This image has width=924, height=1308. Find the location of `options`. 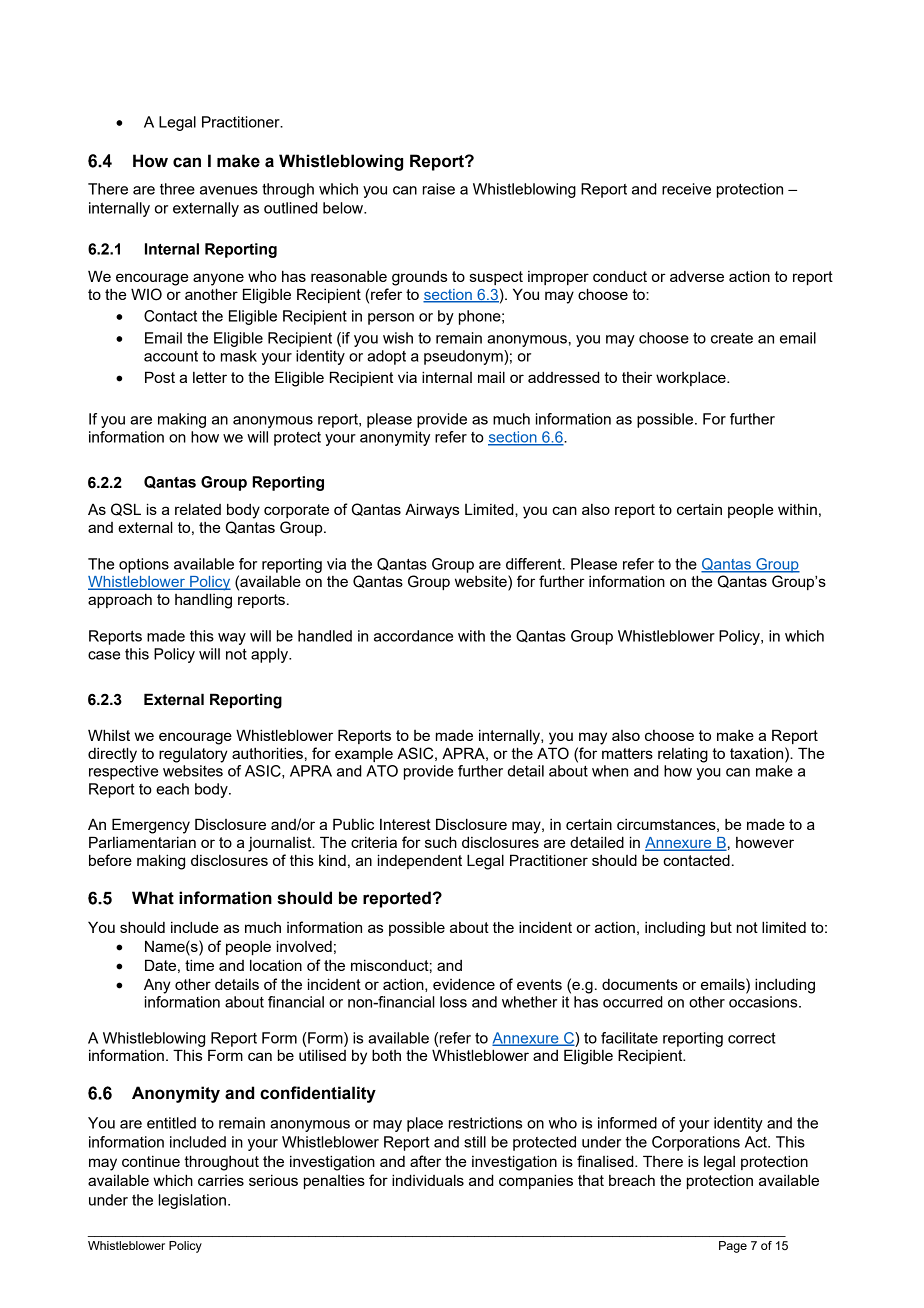

options is located at coordinates (144, 565).
